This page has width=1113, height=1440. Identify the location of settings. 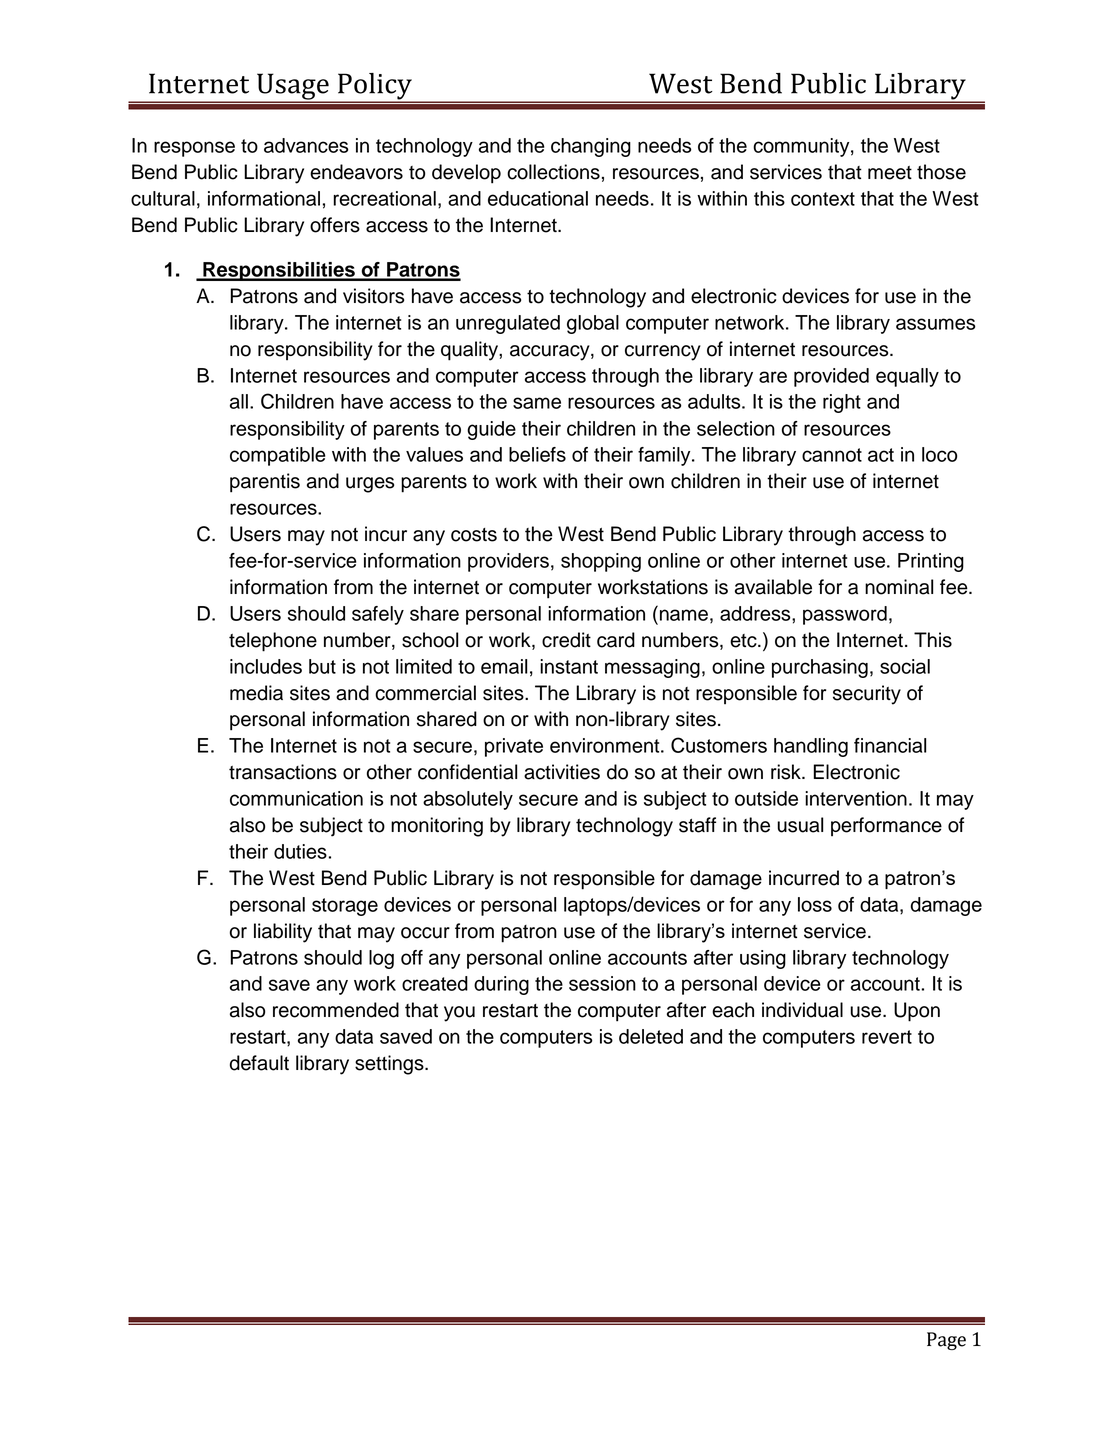
(390, 1065).
